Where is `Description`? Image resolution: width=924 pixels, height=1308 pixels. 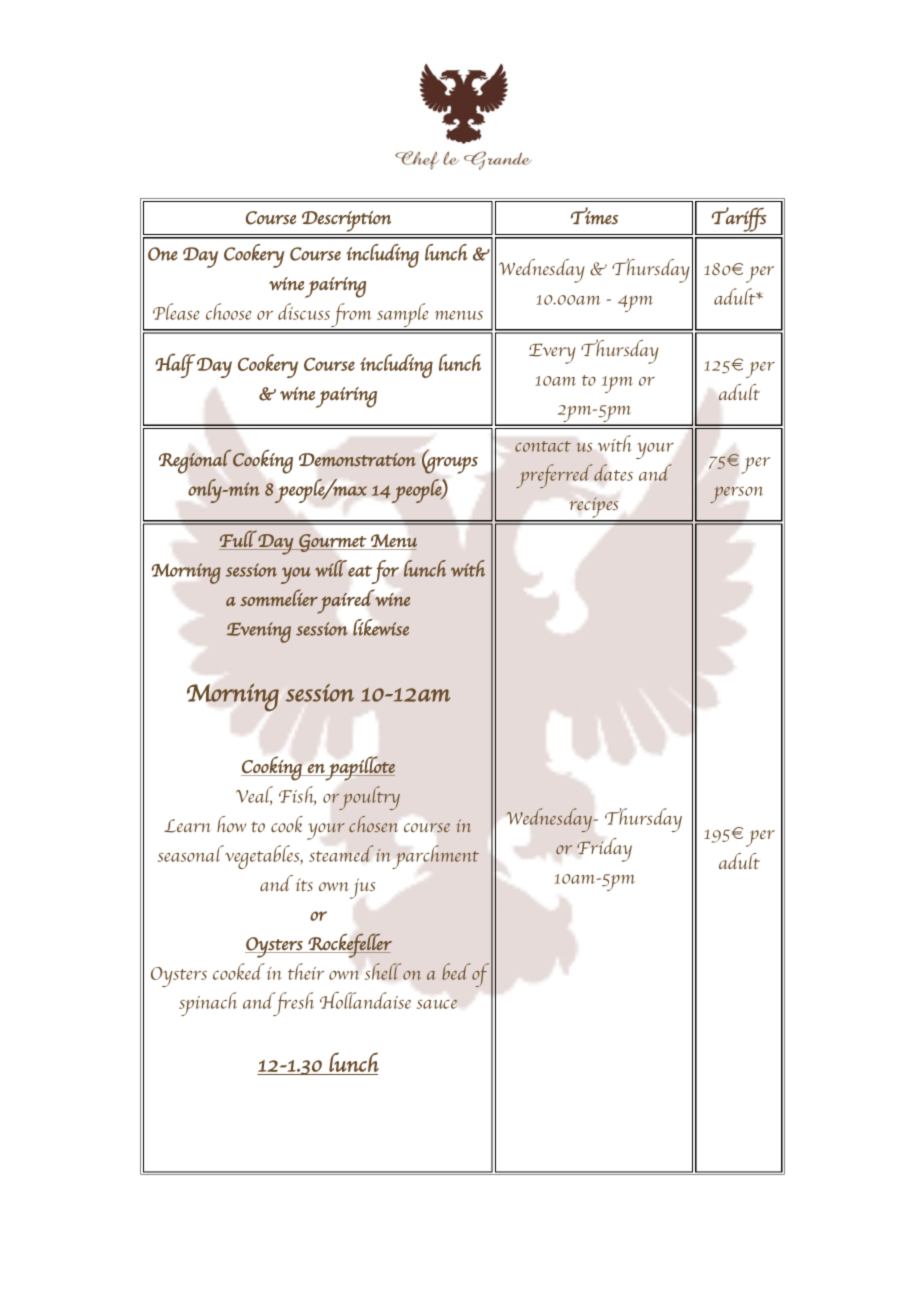
Description is located at coordinates (346, 221).
